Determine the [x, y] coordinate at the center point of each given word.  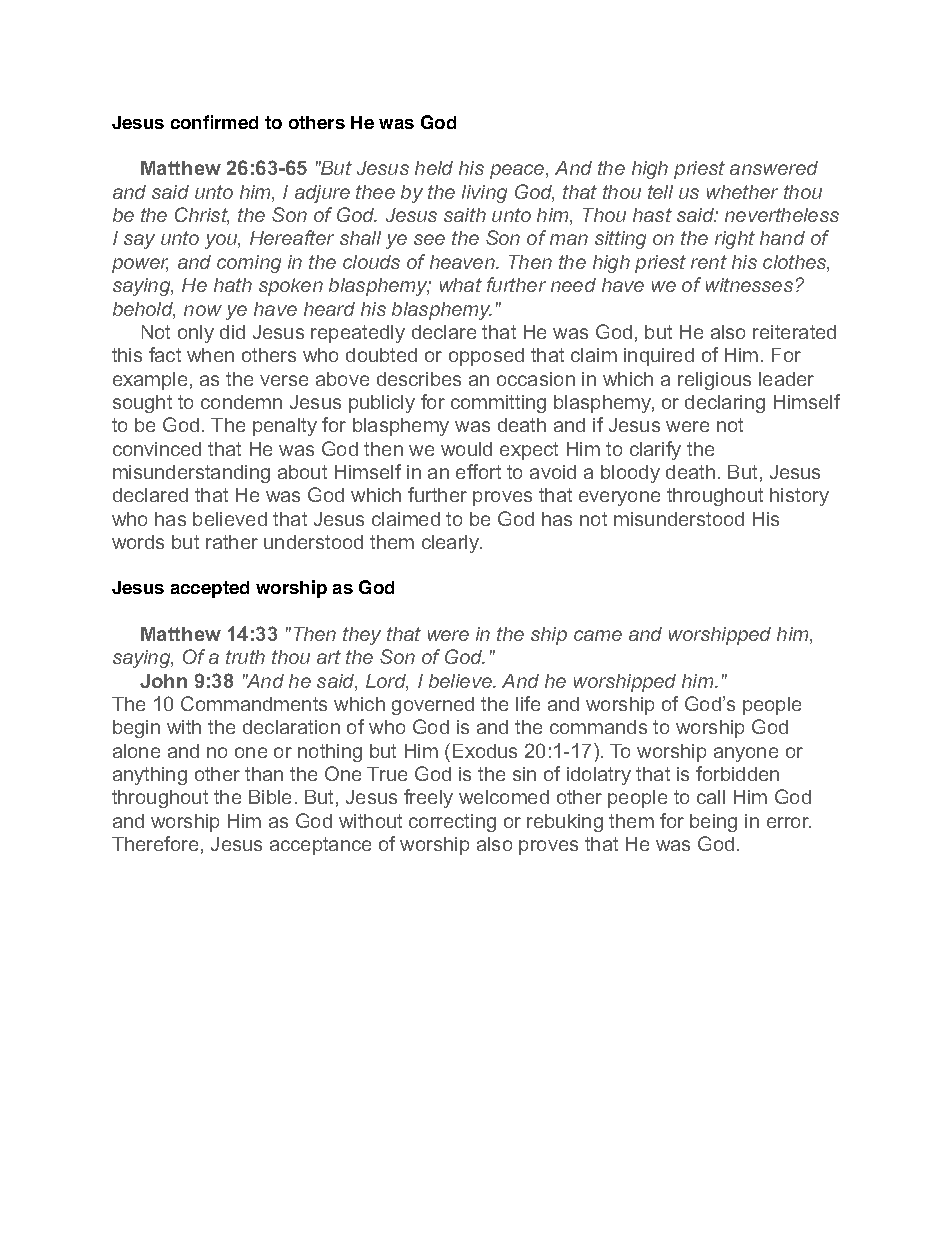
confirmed [214, 122]
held [434, 168]
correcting [452, 823]
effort [478, 471]
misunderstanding [191, 474]
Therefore [155, 843]
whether [742, 192]
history [799, 497]
